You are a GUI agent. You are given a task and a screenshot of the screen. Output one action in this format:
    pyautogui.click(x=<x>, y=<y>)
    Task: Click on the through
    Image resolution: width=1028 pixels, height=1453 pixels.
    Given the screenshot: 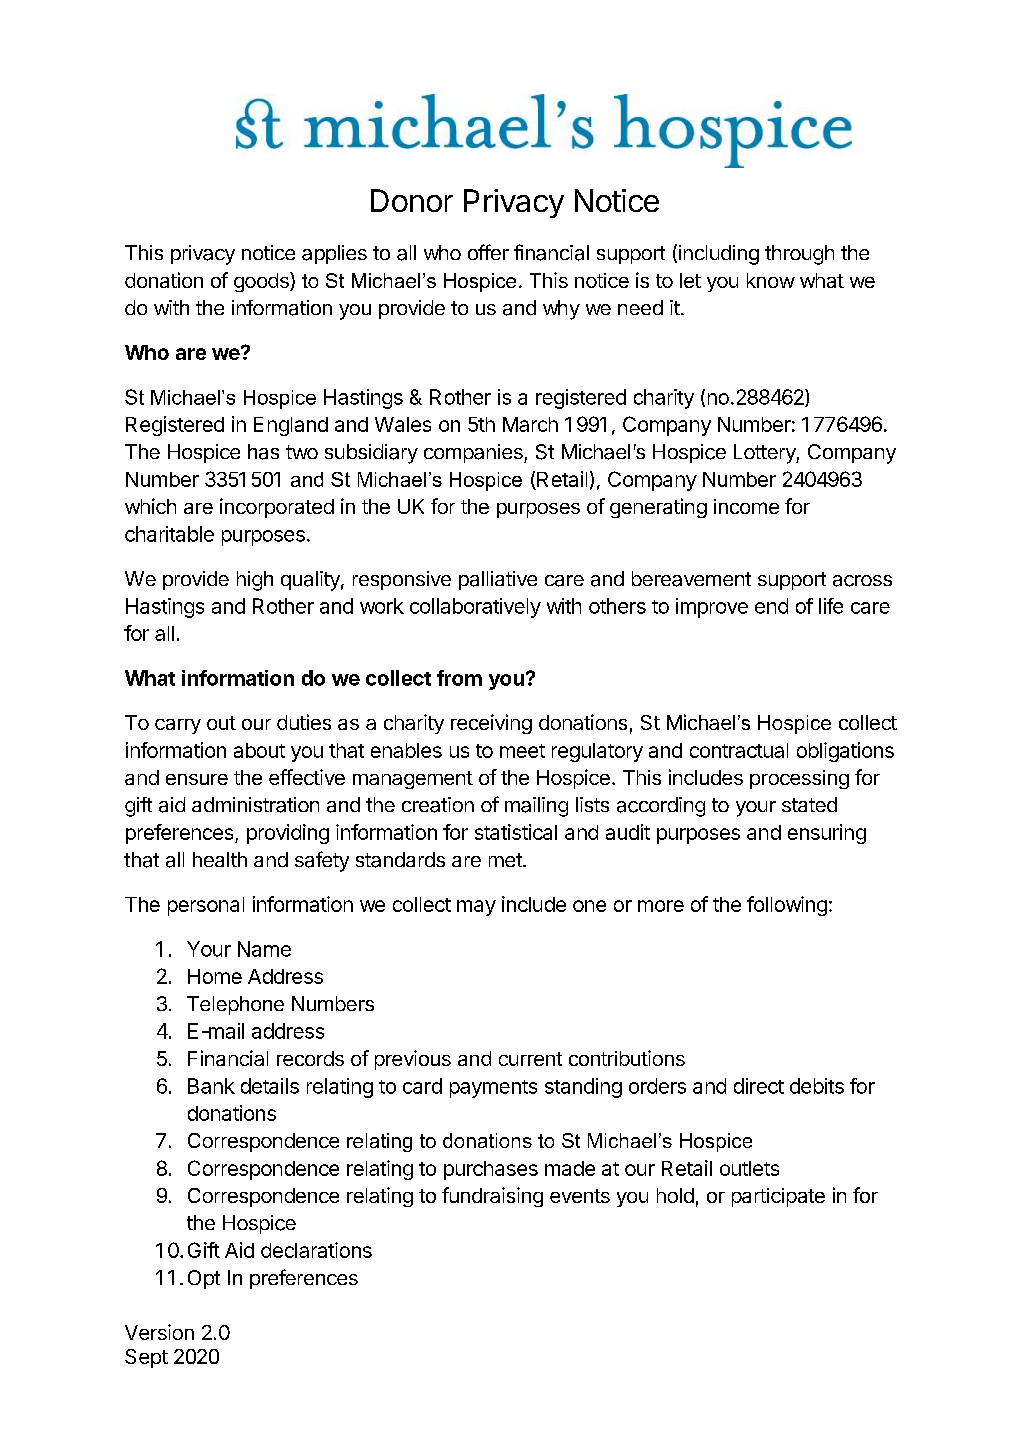 What is the action you would take?
    pyautogui.click(x=799, y=255)
